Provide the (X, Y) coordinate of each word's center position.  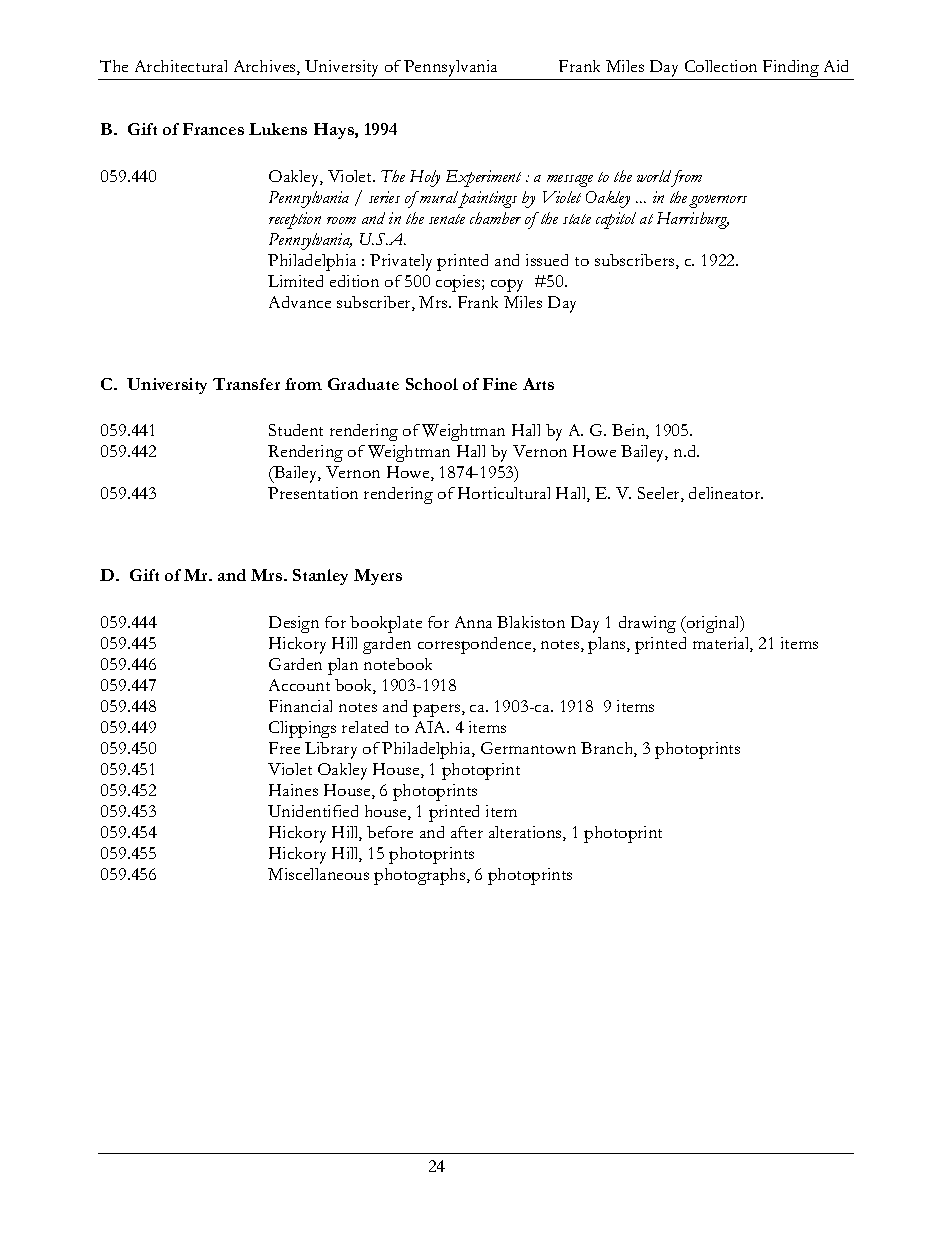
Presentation (313, 493)
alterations (526, 833)
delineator (726, 493)
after (467, 832)
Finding (791, 68)
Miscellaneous (318, 874)
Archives (266, 67)
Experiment (483, 178)
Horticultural (504, 493)
